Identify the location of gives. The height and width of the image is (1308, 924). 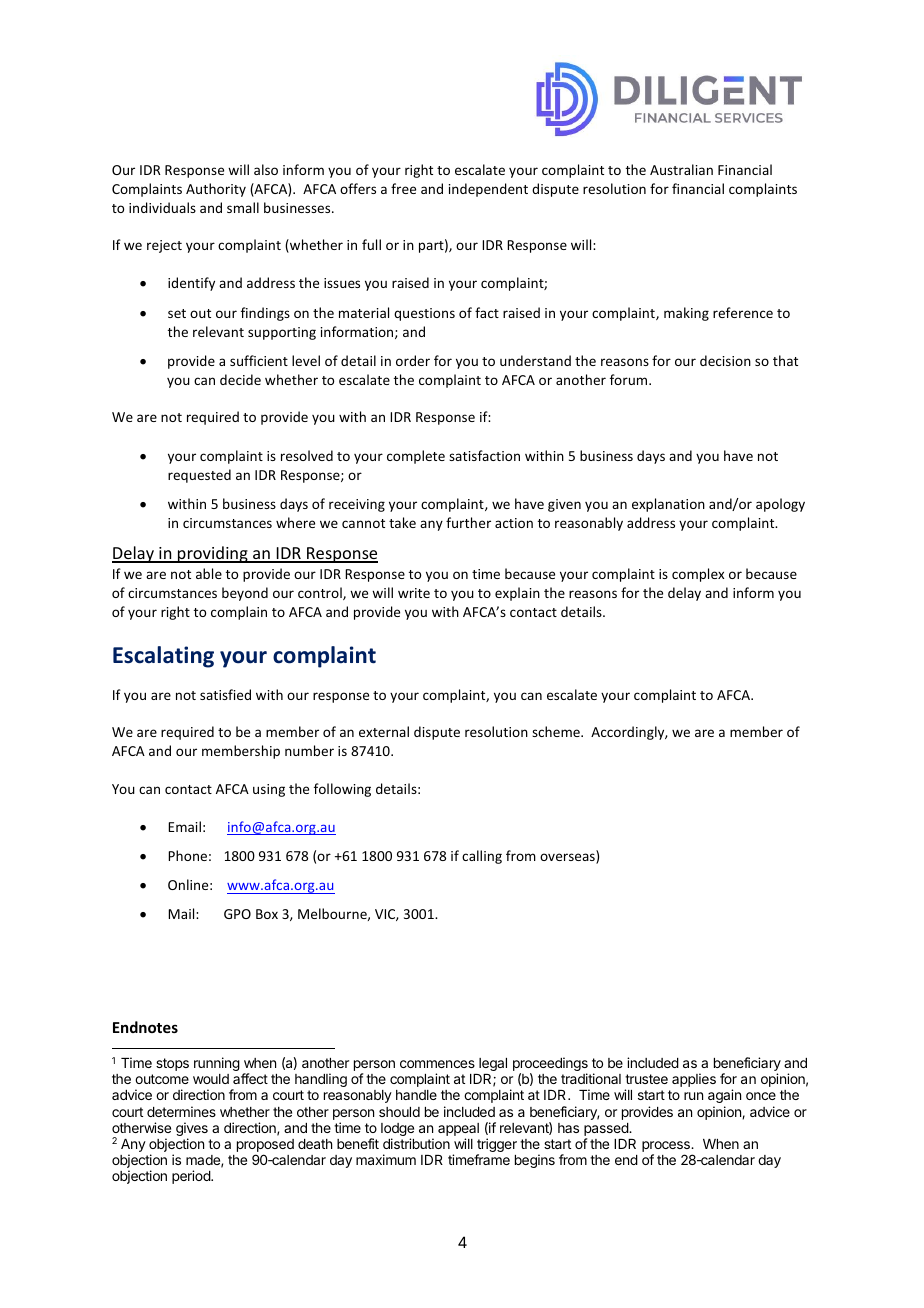
(192, 1130).
